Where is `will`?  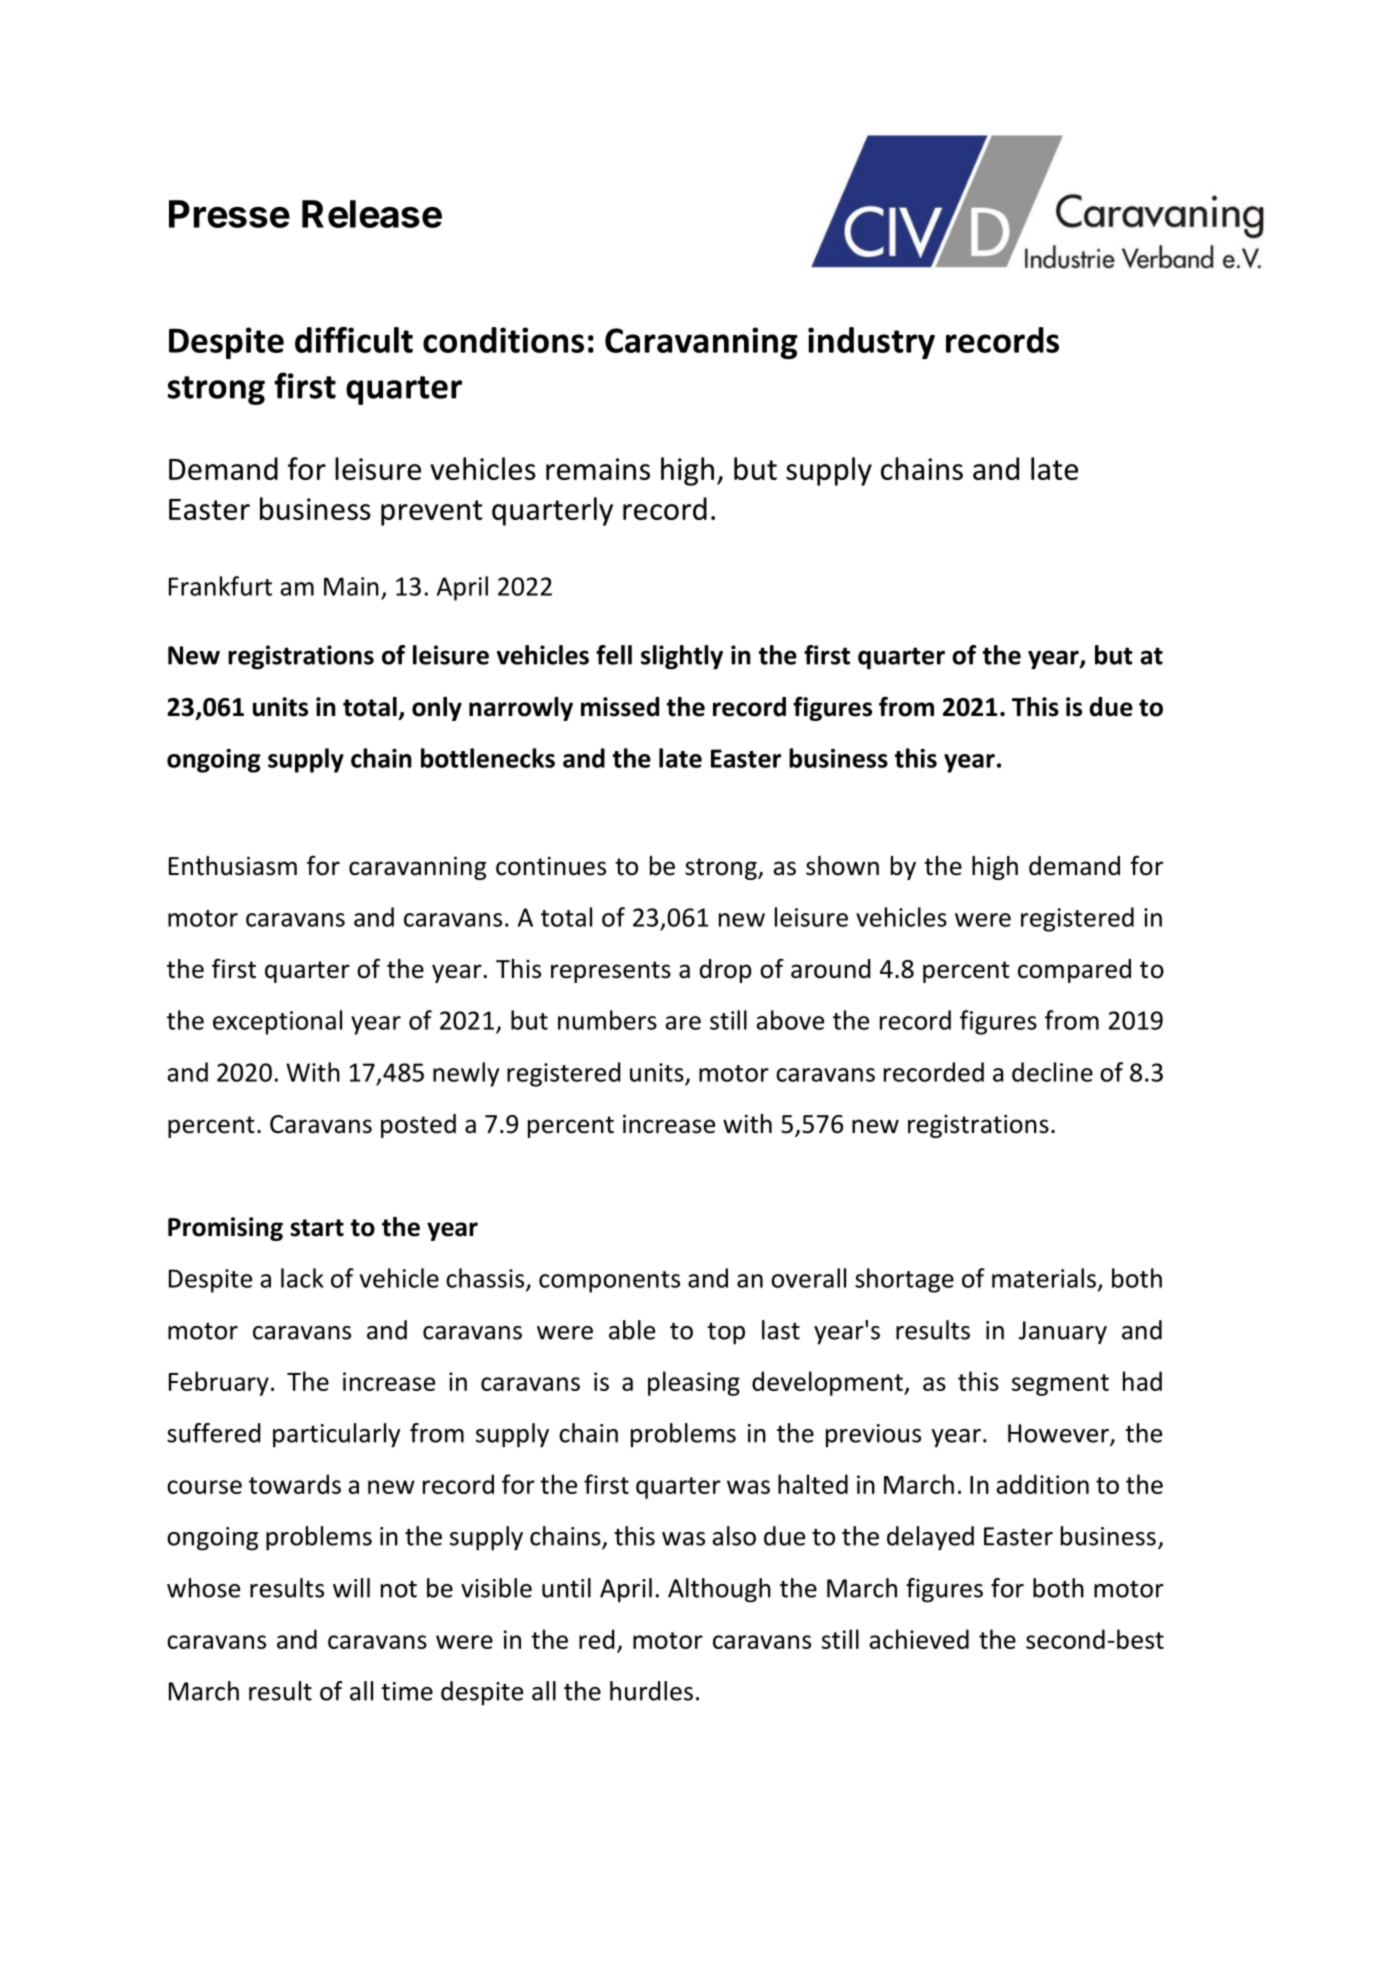 will is located at coordinates (351, 1588).
